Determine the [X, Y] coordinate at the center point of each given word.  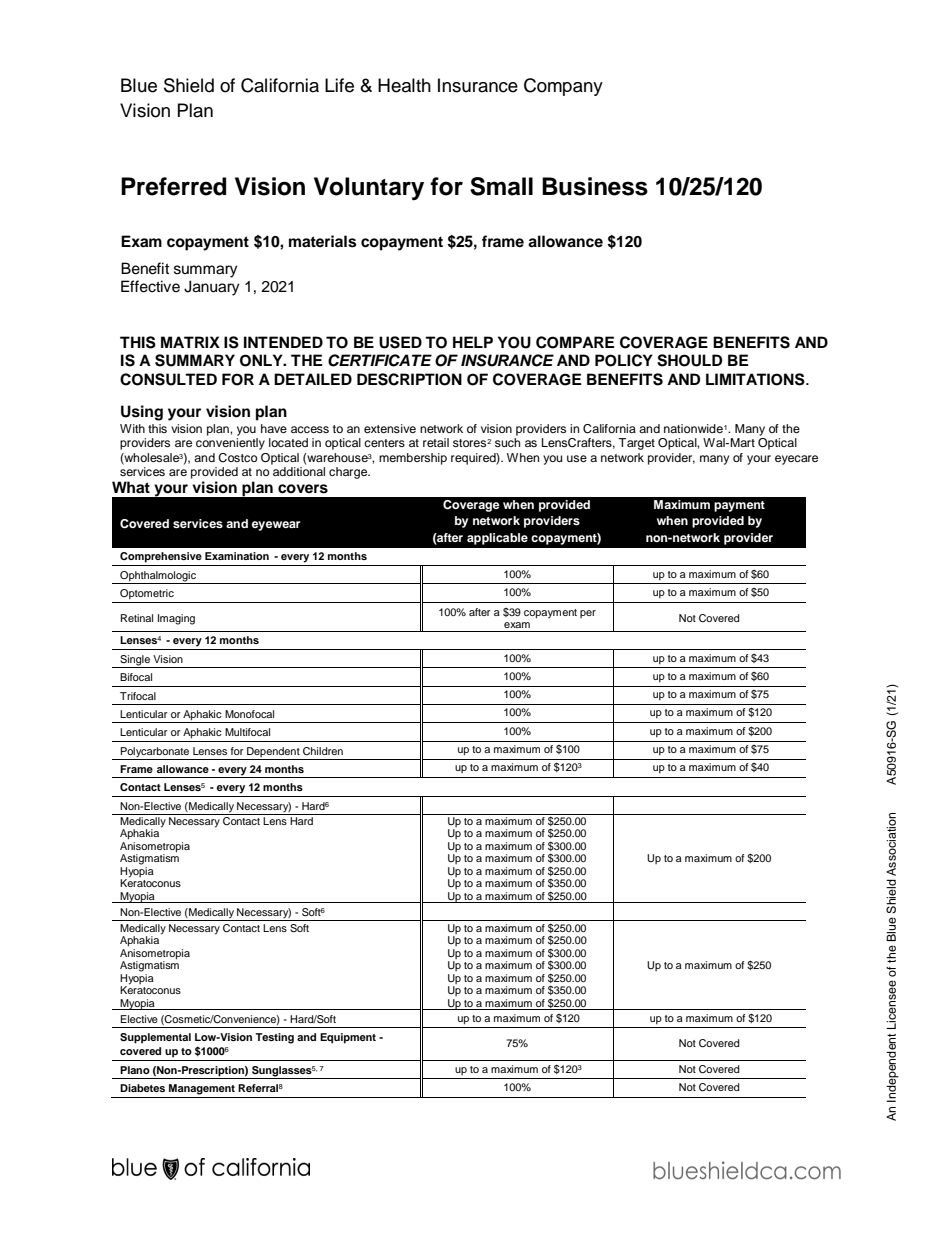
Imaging [176, 619]
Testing [274, 1038]
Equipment [348, 1038]
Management [202, 1089]
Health [404, 85]
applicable [497, 539]
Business [595, 186]
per [588, 614]
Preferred [173, 186]
